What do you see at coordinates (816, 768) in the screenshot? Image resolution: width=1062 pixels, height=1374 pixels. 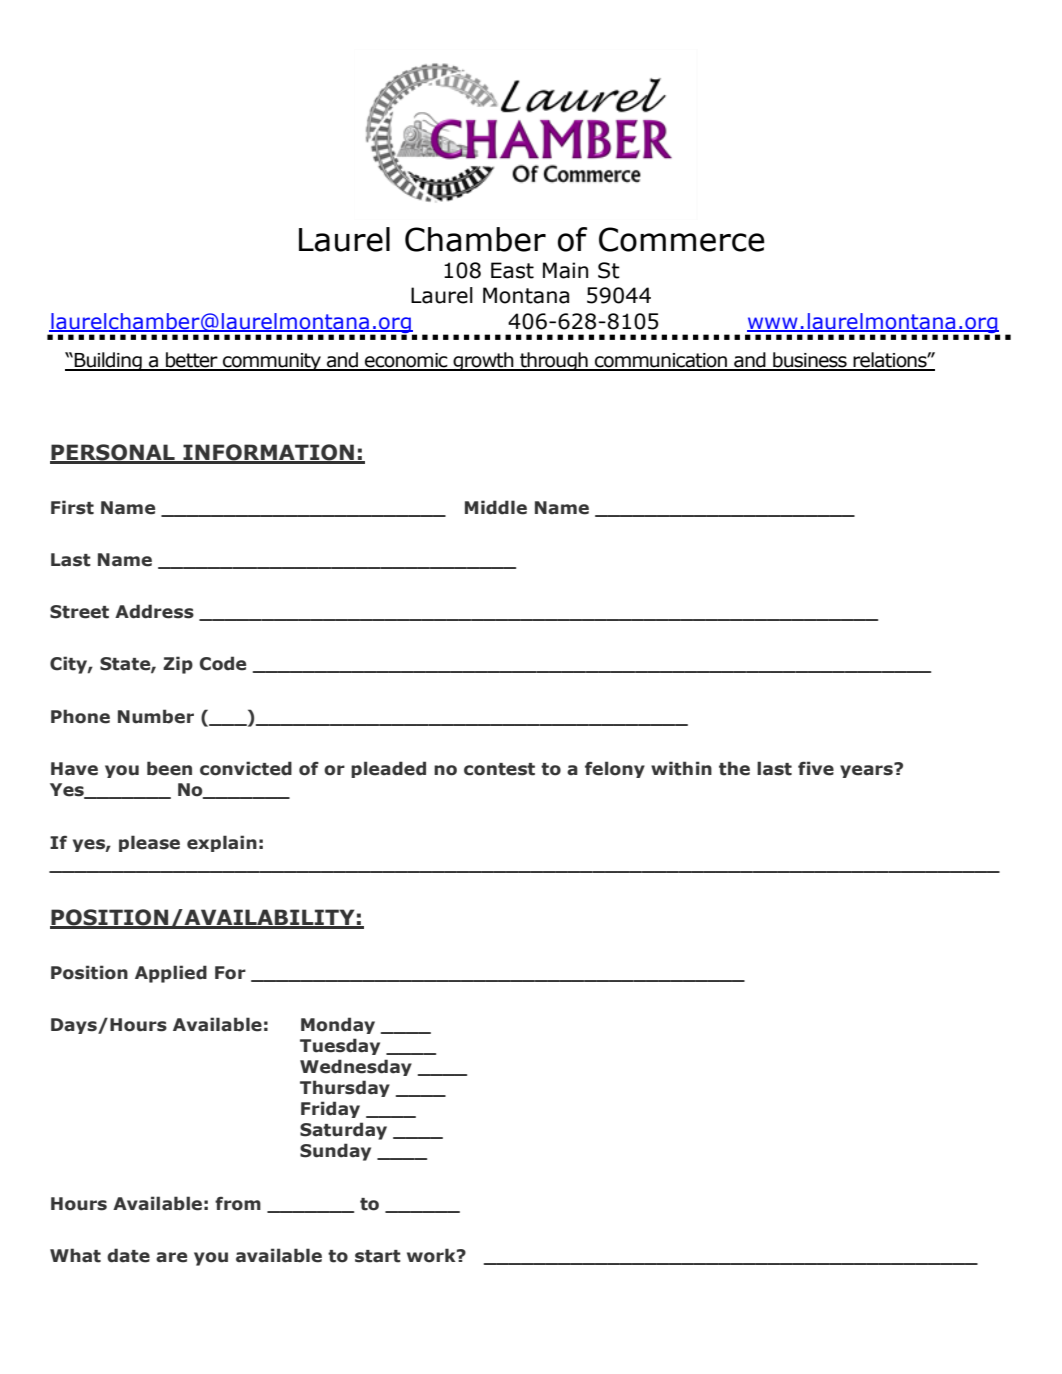 I see `five` at bounding box center [816, 768].
